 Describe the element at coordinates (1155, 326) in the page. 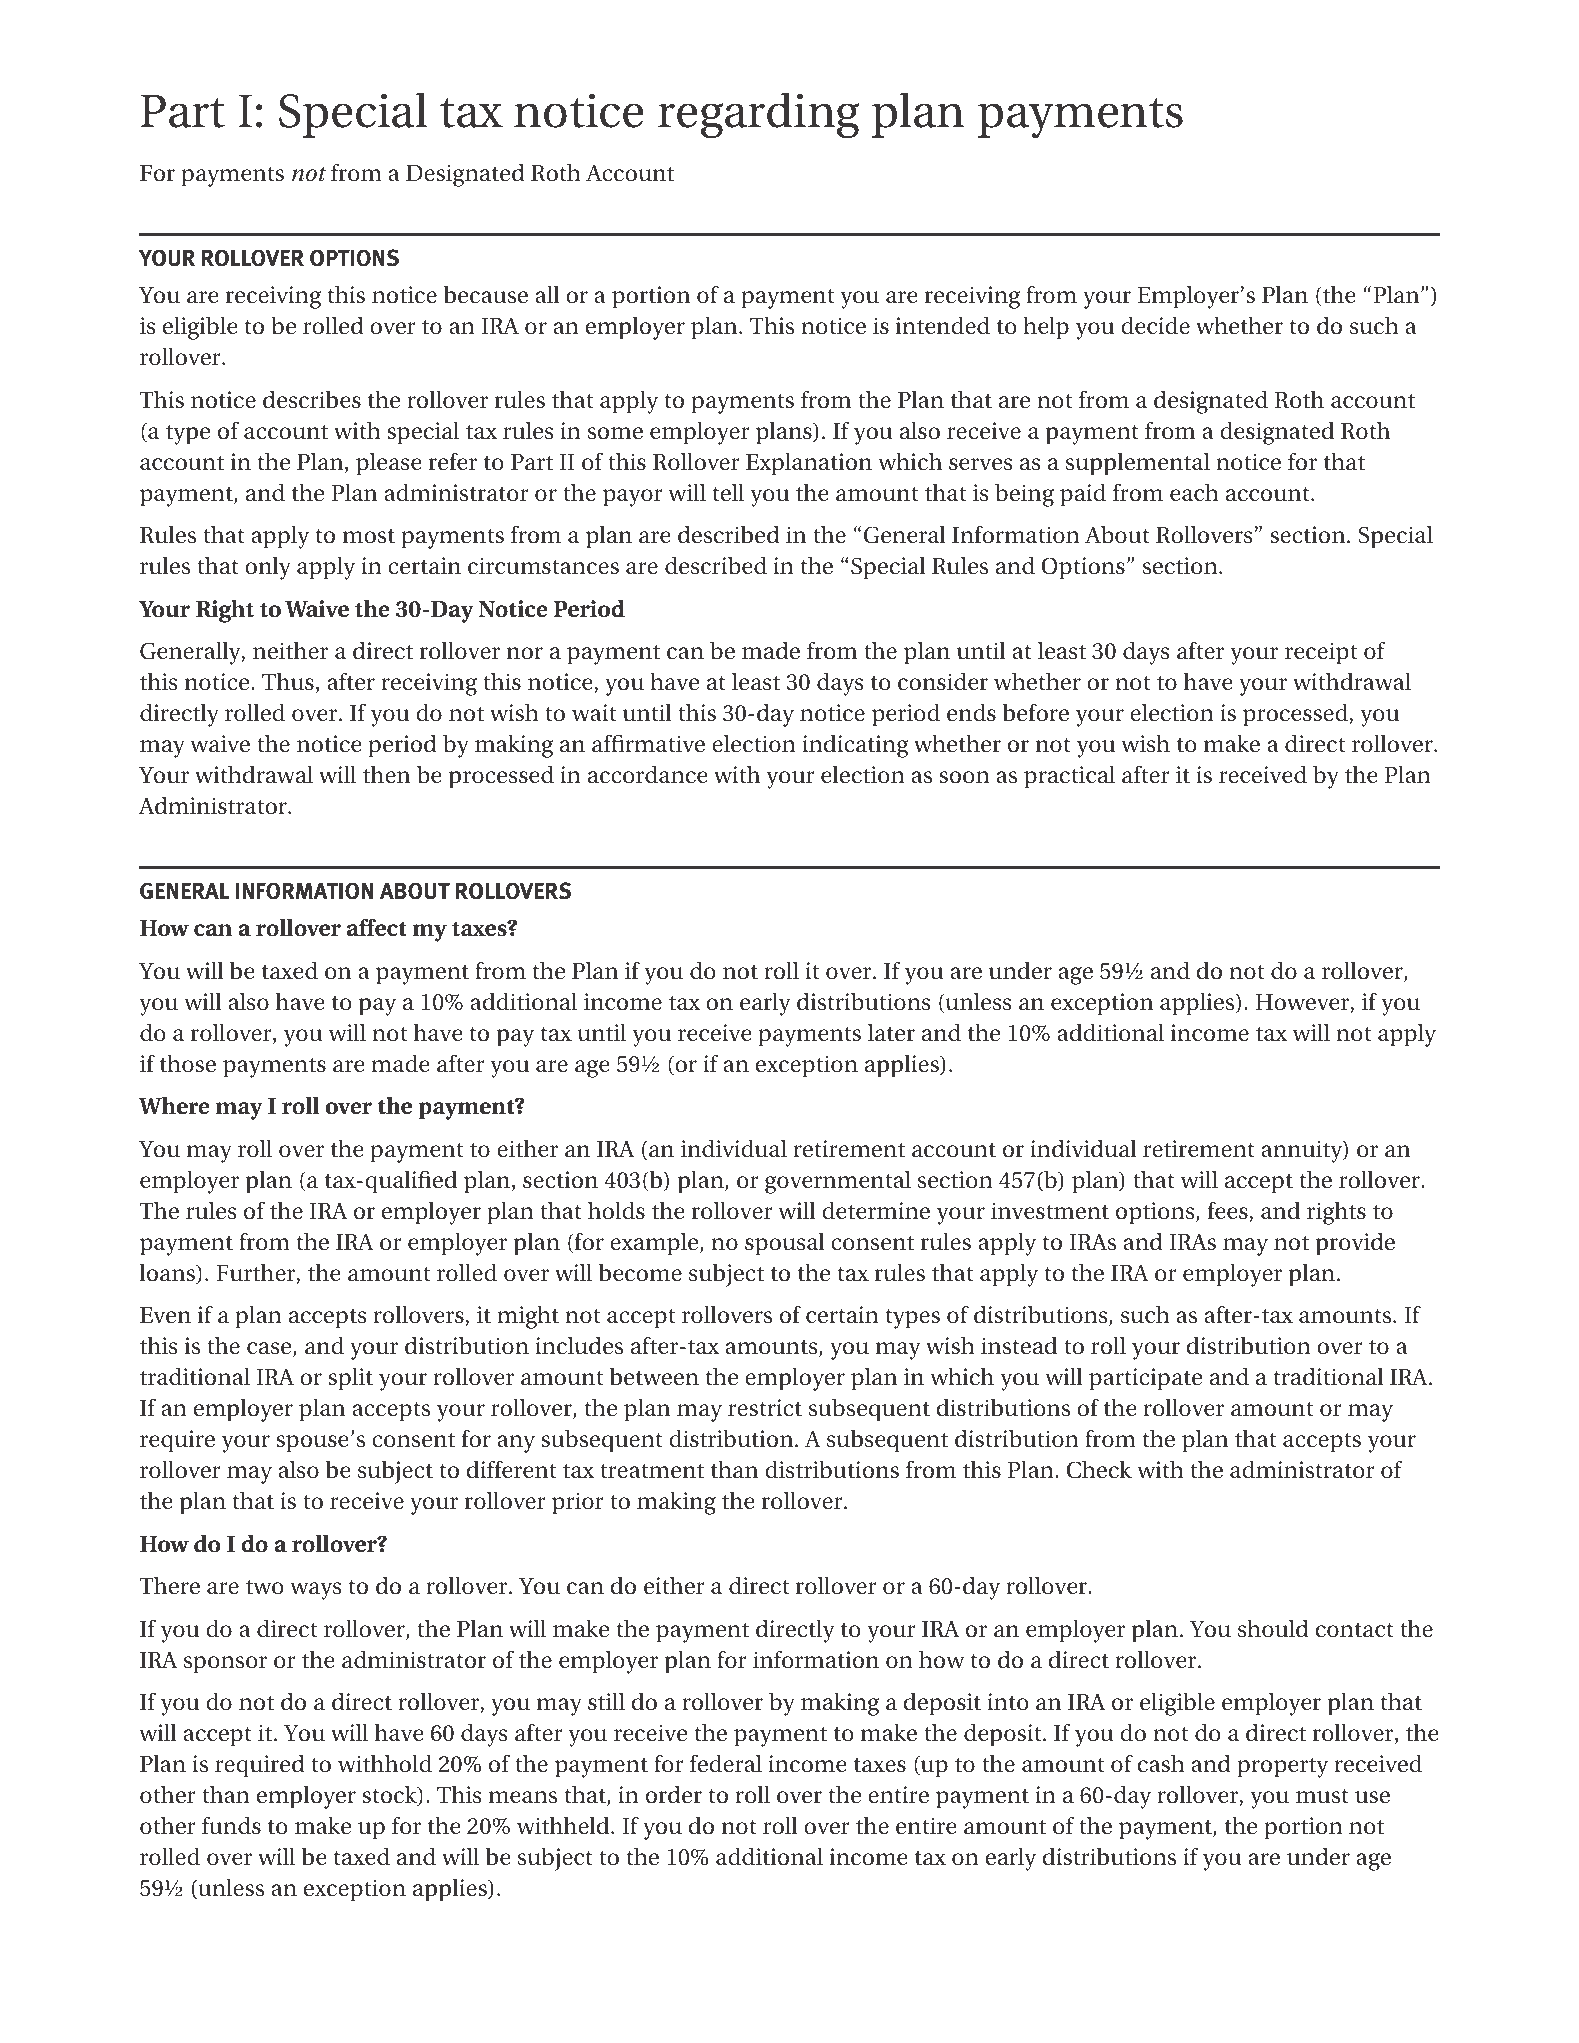

I see `decide` at that location.
